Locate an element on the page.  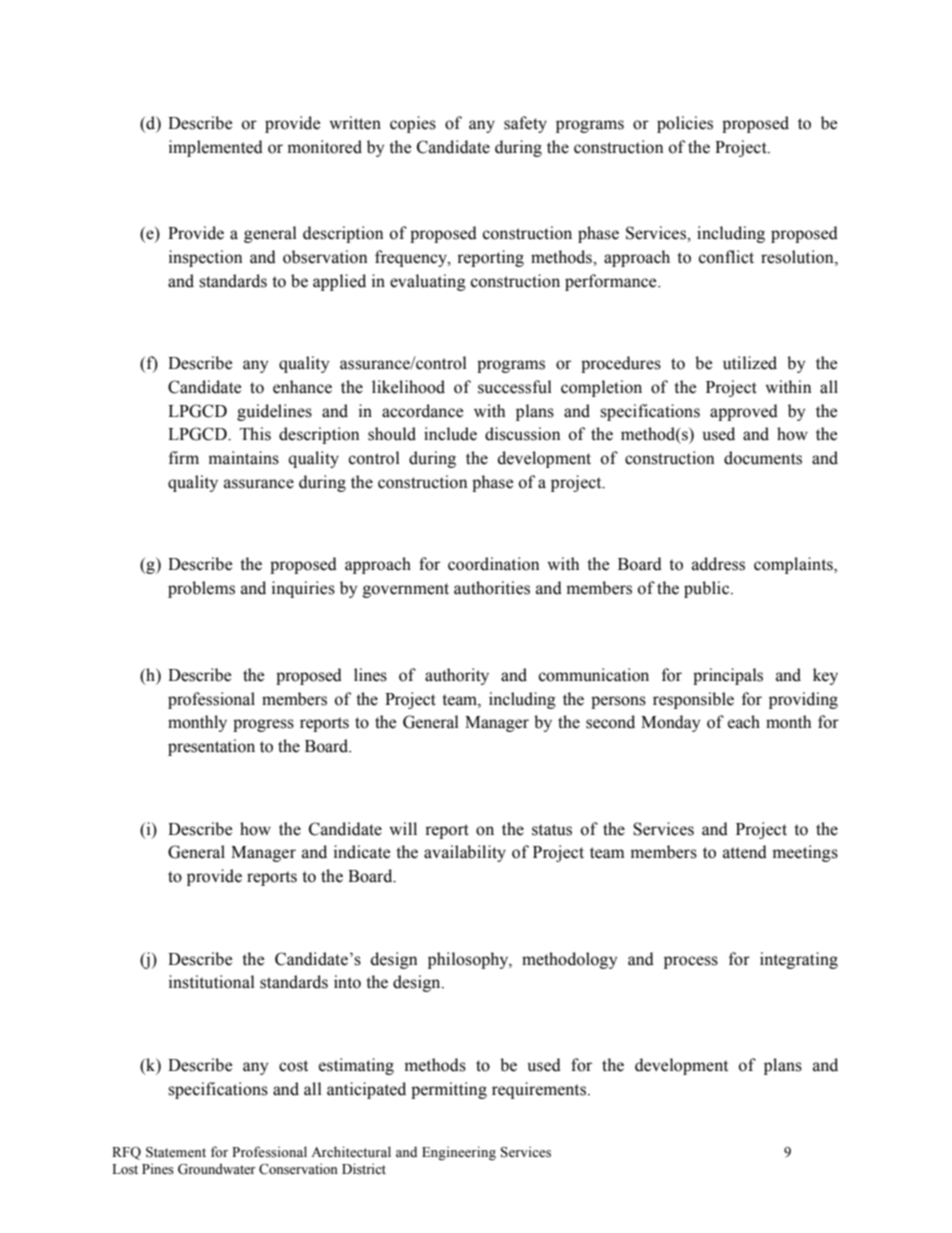
policies is located at coordinates (685, 124).
